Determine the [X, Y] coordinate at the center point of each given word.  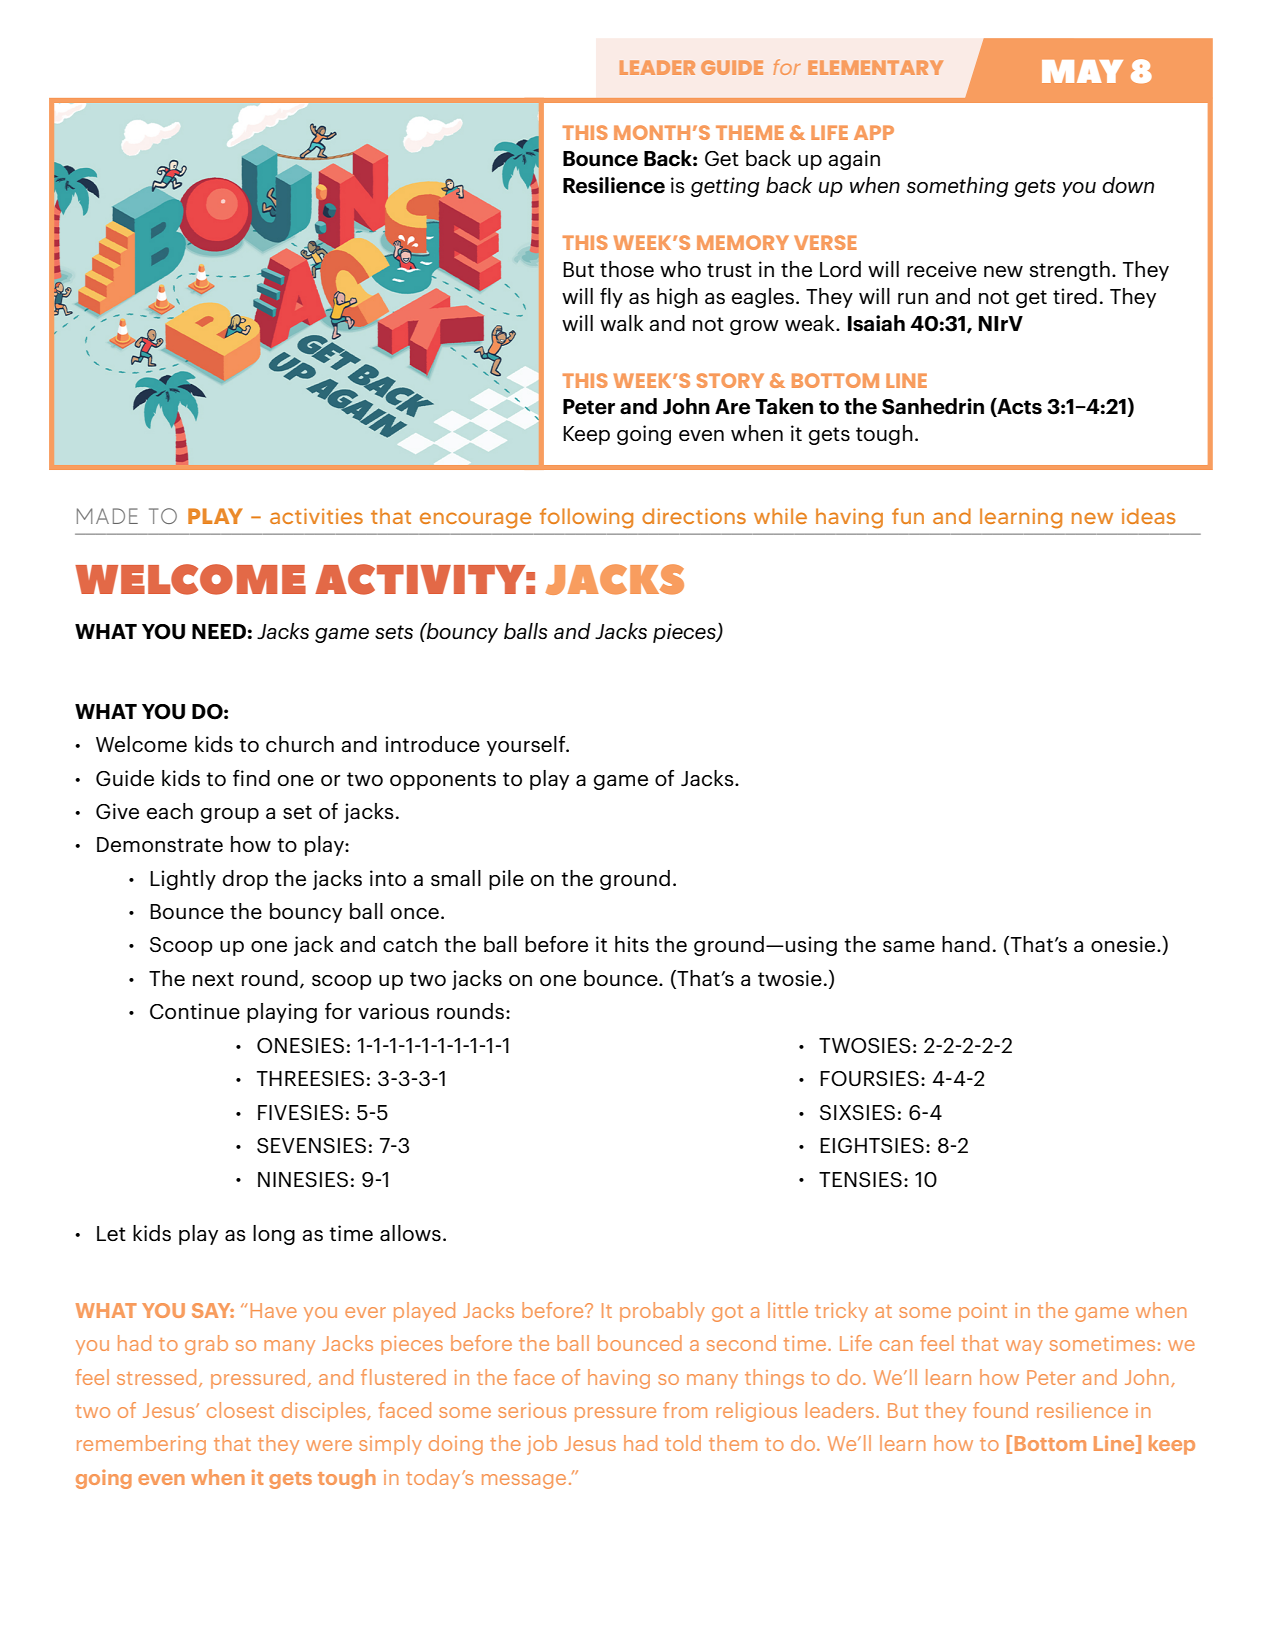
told [683, 1443]
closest [240, 1410]
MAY [1082, 71]
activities [316, 516]
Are [732, 407]
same [909, 946]
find [251, 778]
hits [632, 944]
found [1000, 1410]
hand [966, 944]
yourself [527, 746]
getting [725, 187]
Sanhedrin [933, 406]
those [627, 269]
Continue [195, 1011]
